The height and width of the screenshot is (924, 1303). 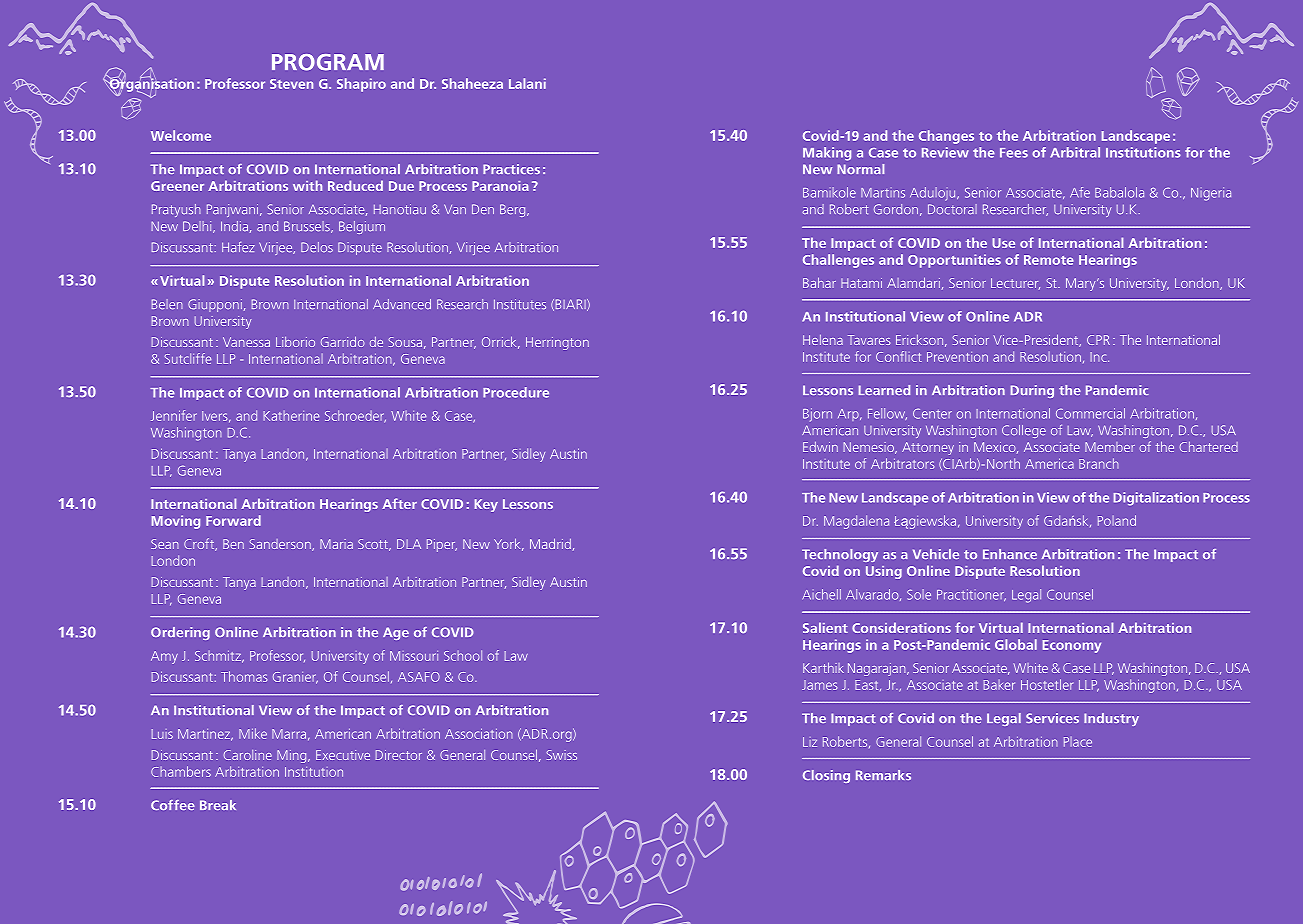 I want to click on Katherine, so click(x=291, y=416).
